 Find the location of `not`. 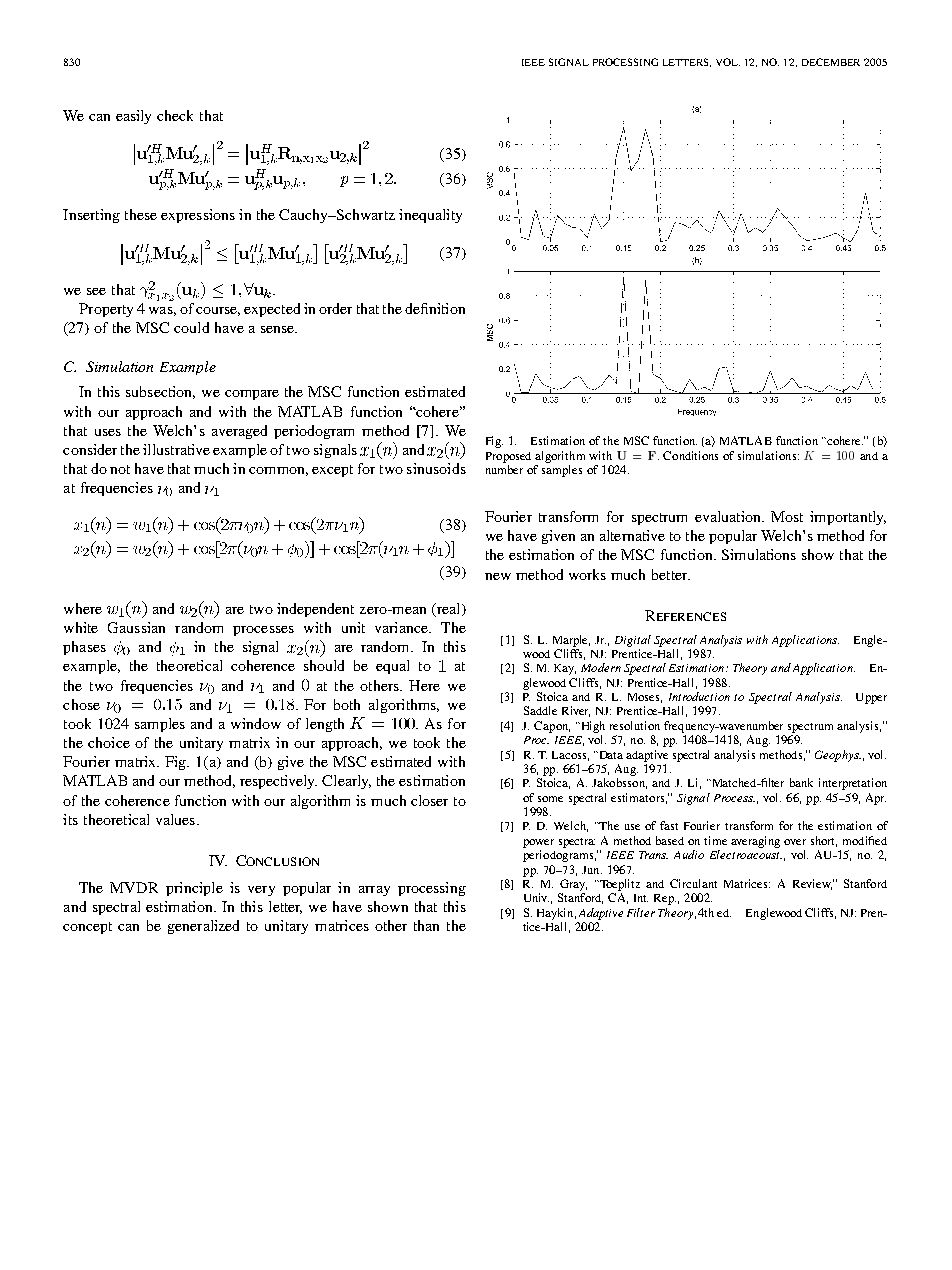

not is located at coordinates (120, 469).
